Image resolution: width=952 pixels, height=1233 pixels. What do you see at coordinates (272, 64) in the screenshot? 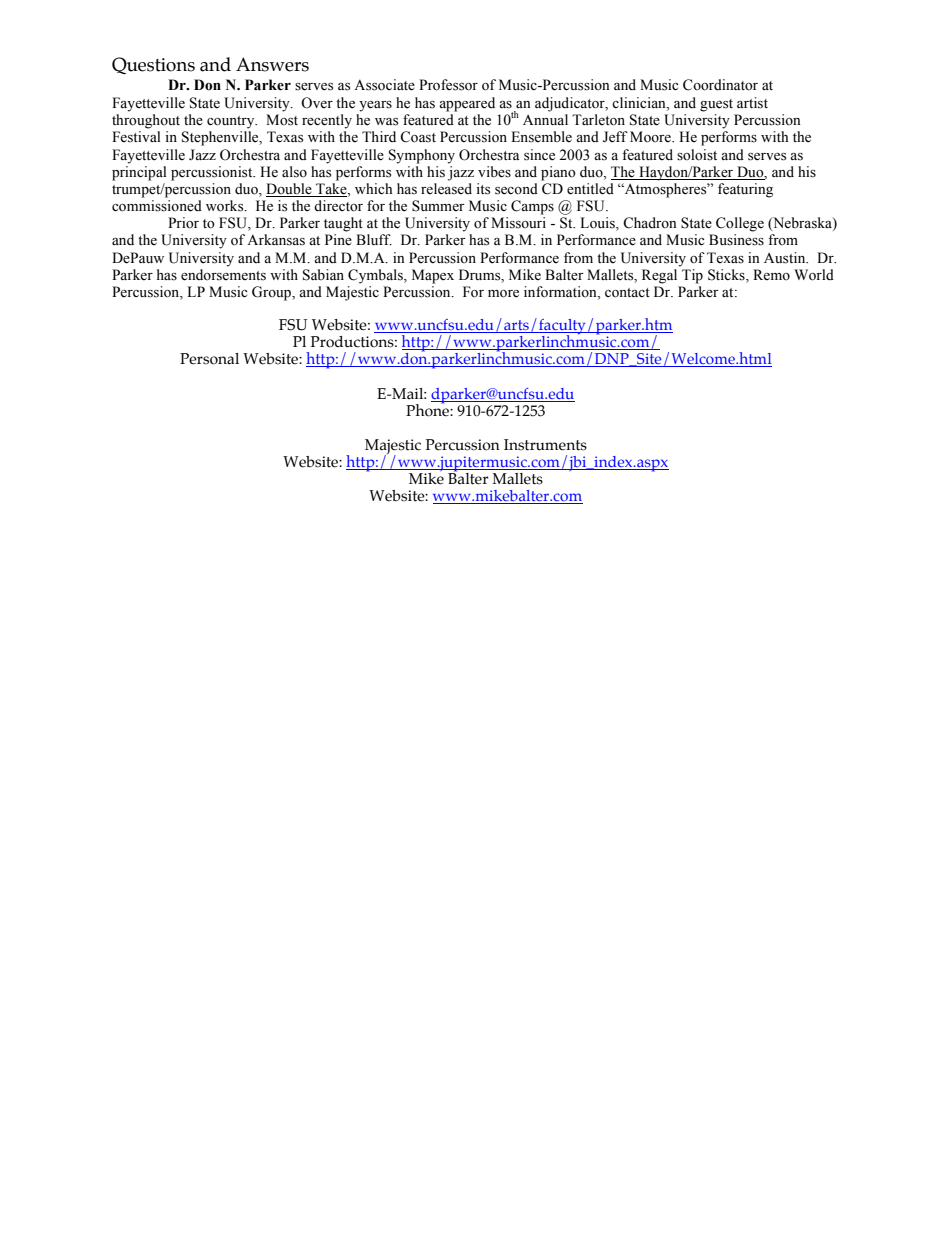
I see `Answers` at bounding box center [272, 64].
